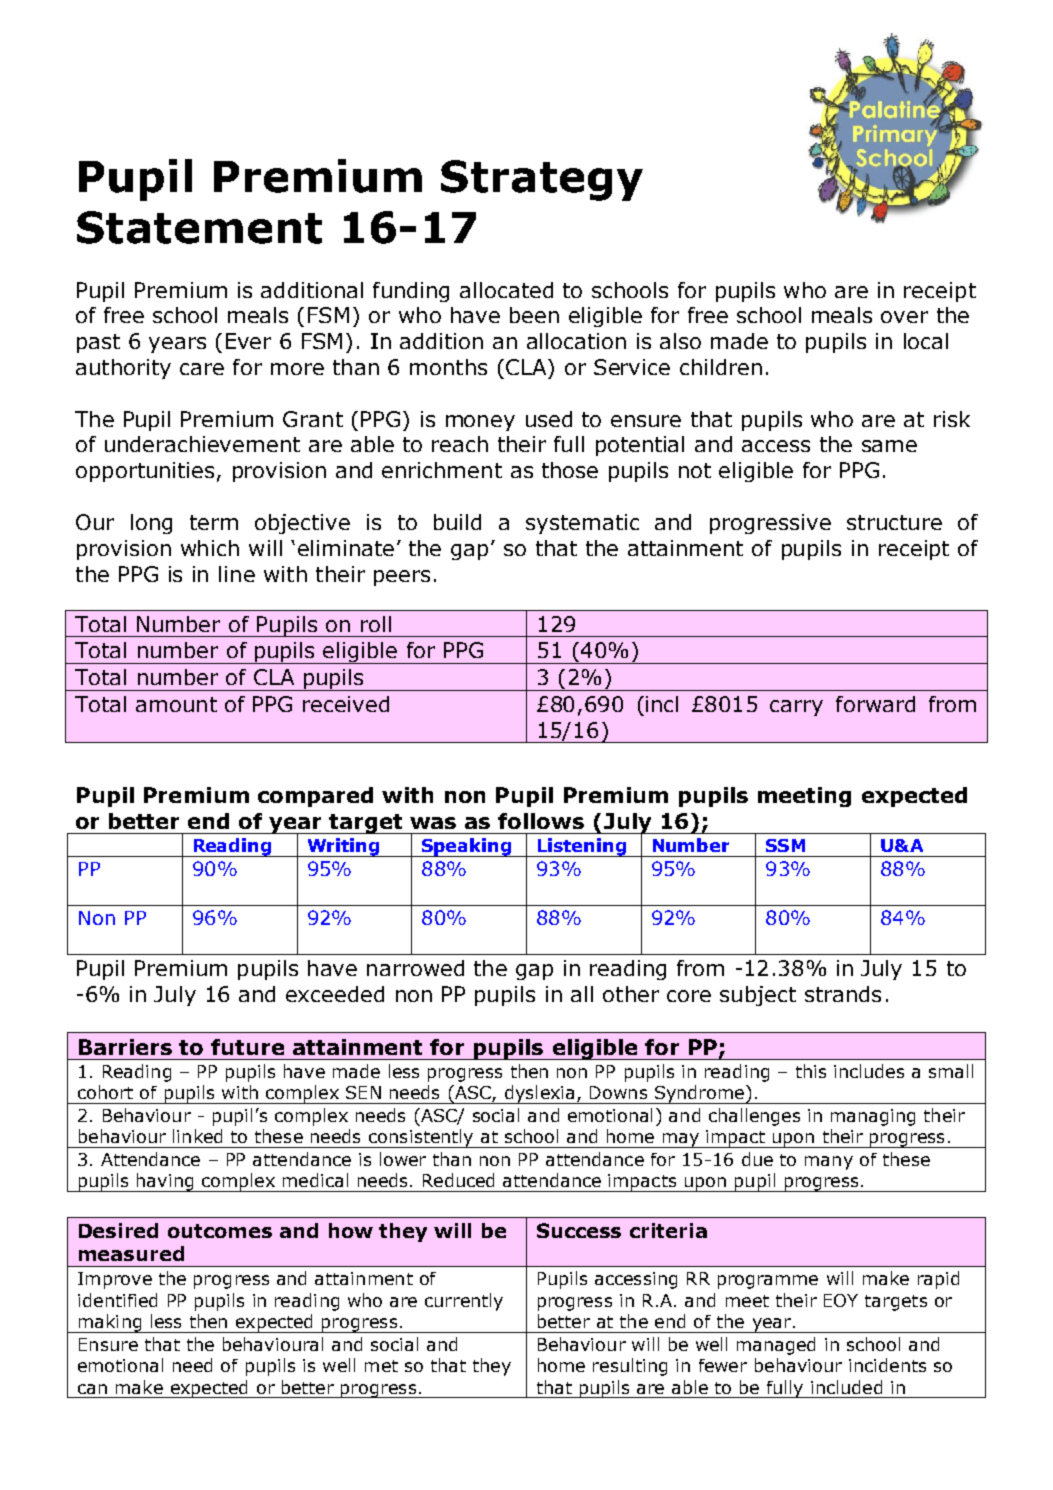 The height and width of the screenshot is (1490, 1053). What do you see at coordinates (247, 1047) in the screenshot?
I see `future` at bounding box center [247, 1047].
